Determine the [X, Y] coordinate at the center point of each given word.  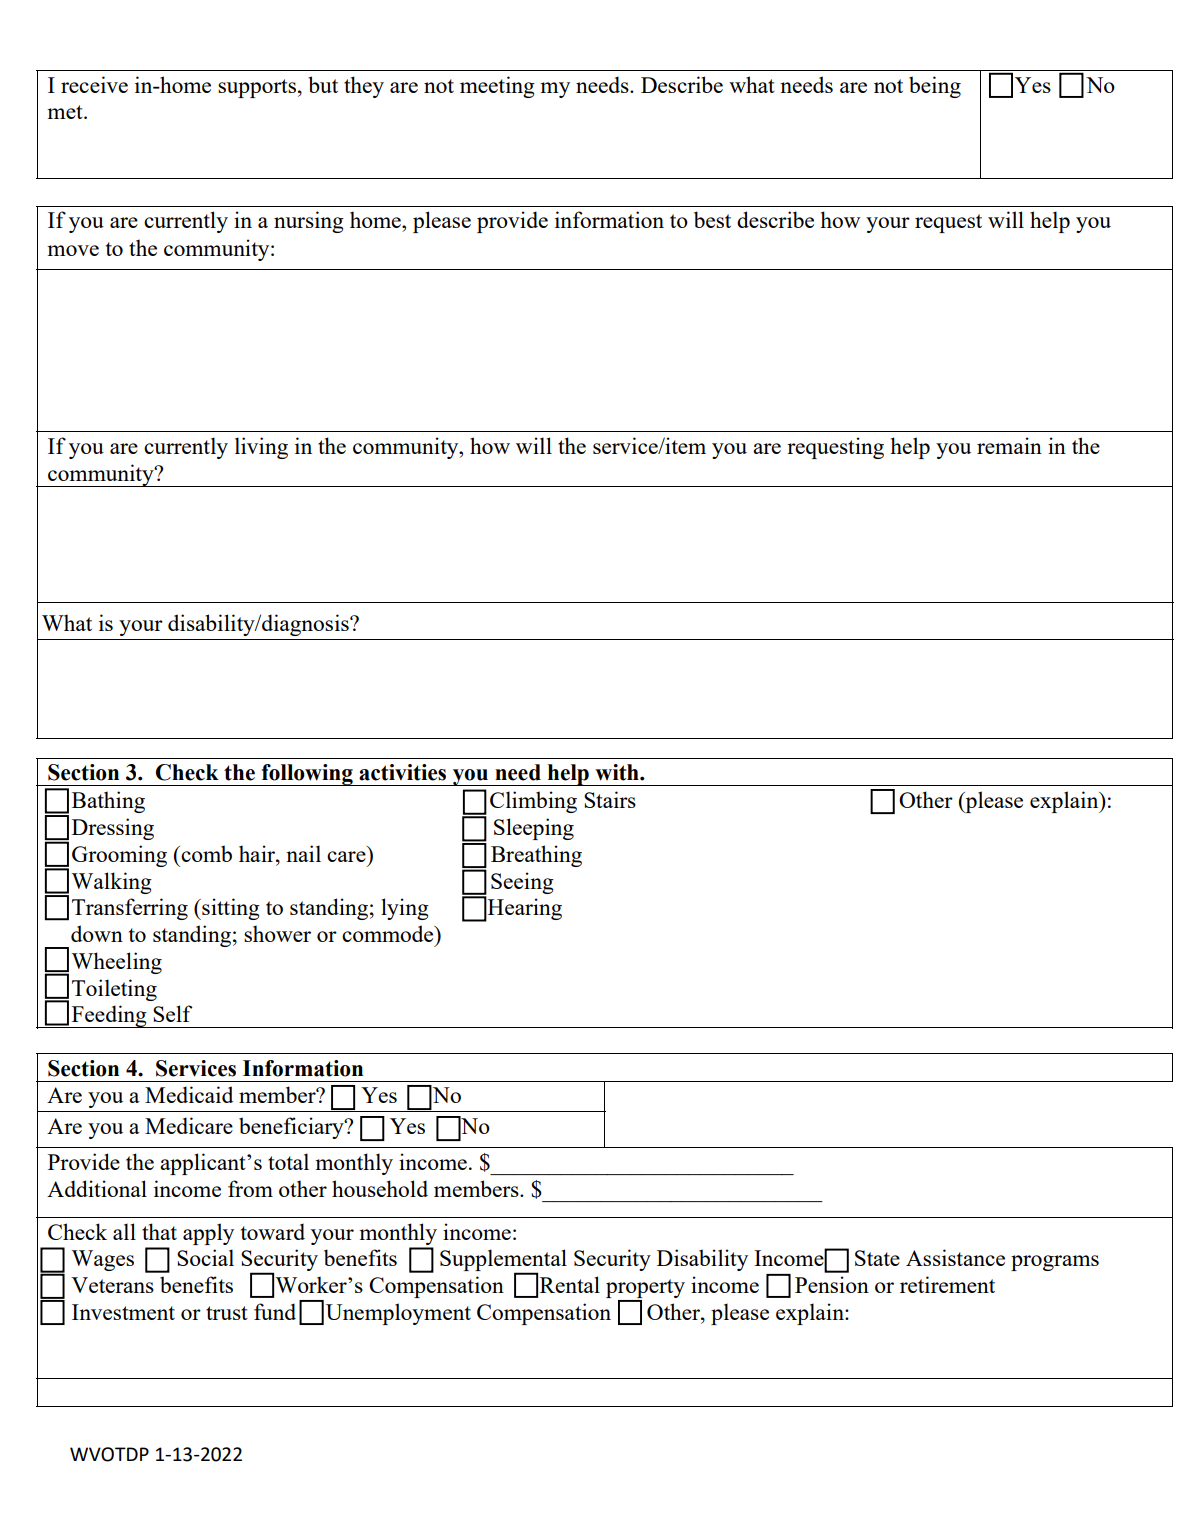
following [307, 775]
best [712, 219]
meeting [497, 87]
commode [389, 933]
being [935, 87]
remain [1009, 445]
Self [172, 1013]
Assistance [955, 1257]
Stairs [610, 799]
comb [205, 853]
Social [205, 1257]
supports [257, 88]
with [618, 772]
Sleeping [534, 829]
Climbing [533, 802]
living [261, 448]
